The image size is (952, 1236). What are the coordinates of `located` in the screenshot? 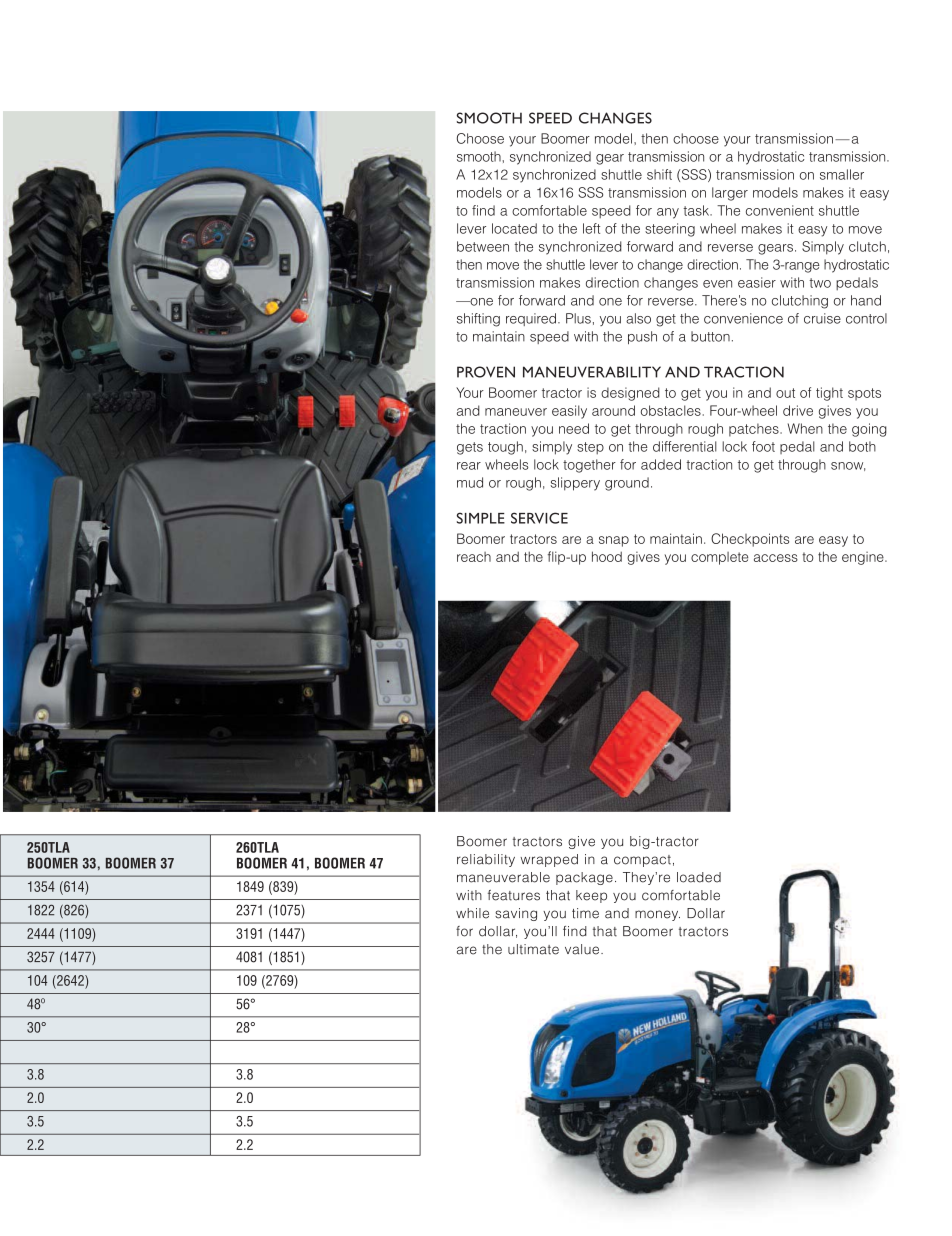 It's located at (514, 228).
